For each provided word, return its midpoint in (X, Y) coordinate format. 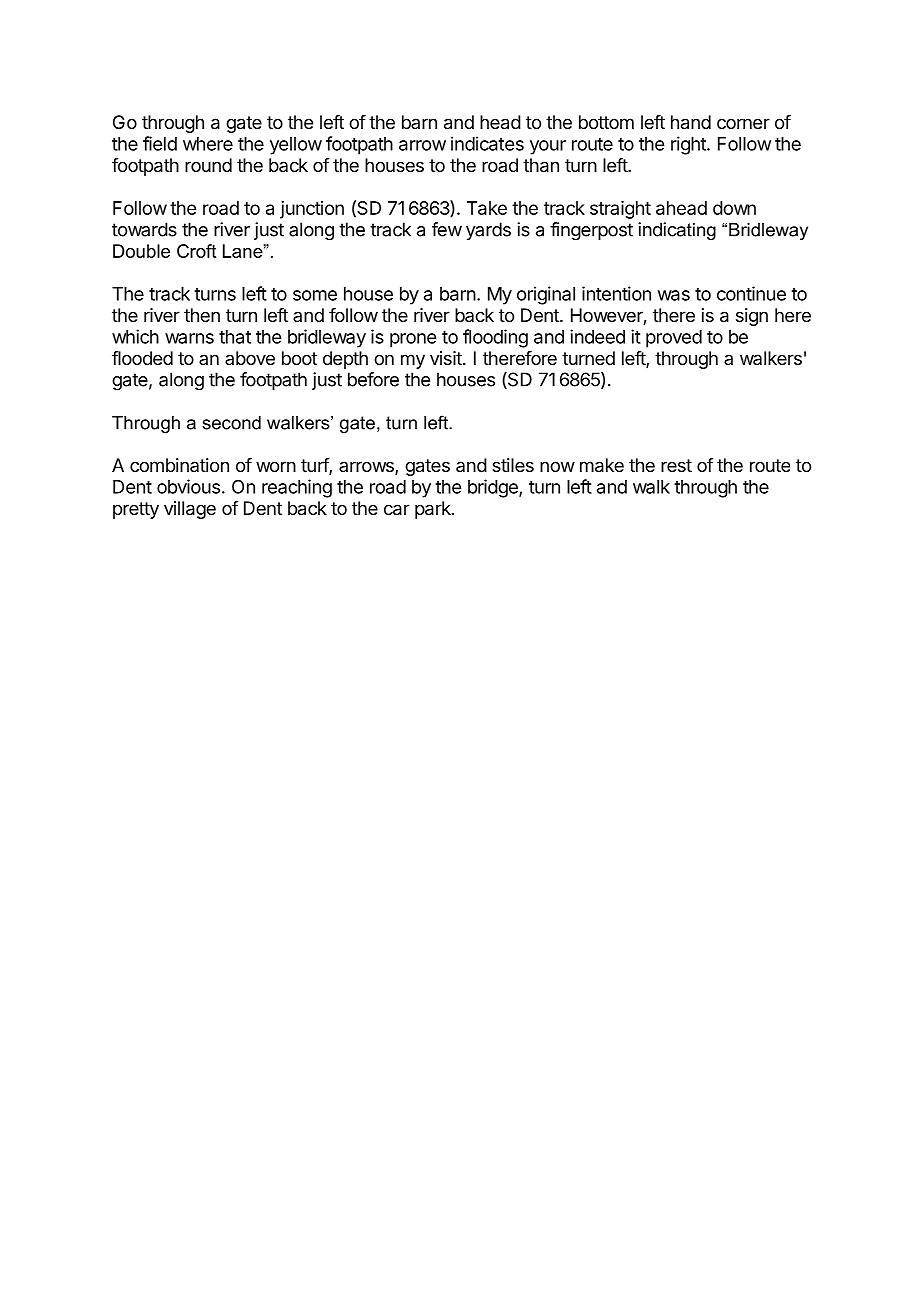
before (373, 379)
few (447, 229)
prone (413, 340)
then (202, 315)
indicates (487, 143)
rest (676, 465)
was (674, 295)
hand (691, 122)
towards (144, 229)
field (160, 143)
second (231, 423)
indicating (677, 231)
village (190, 510)
